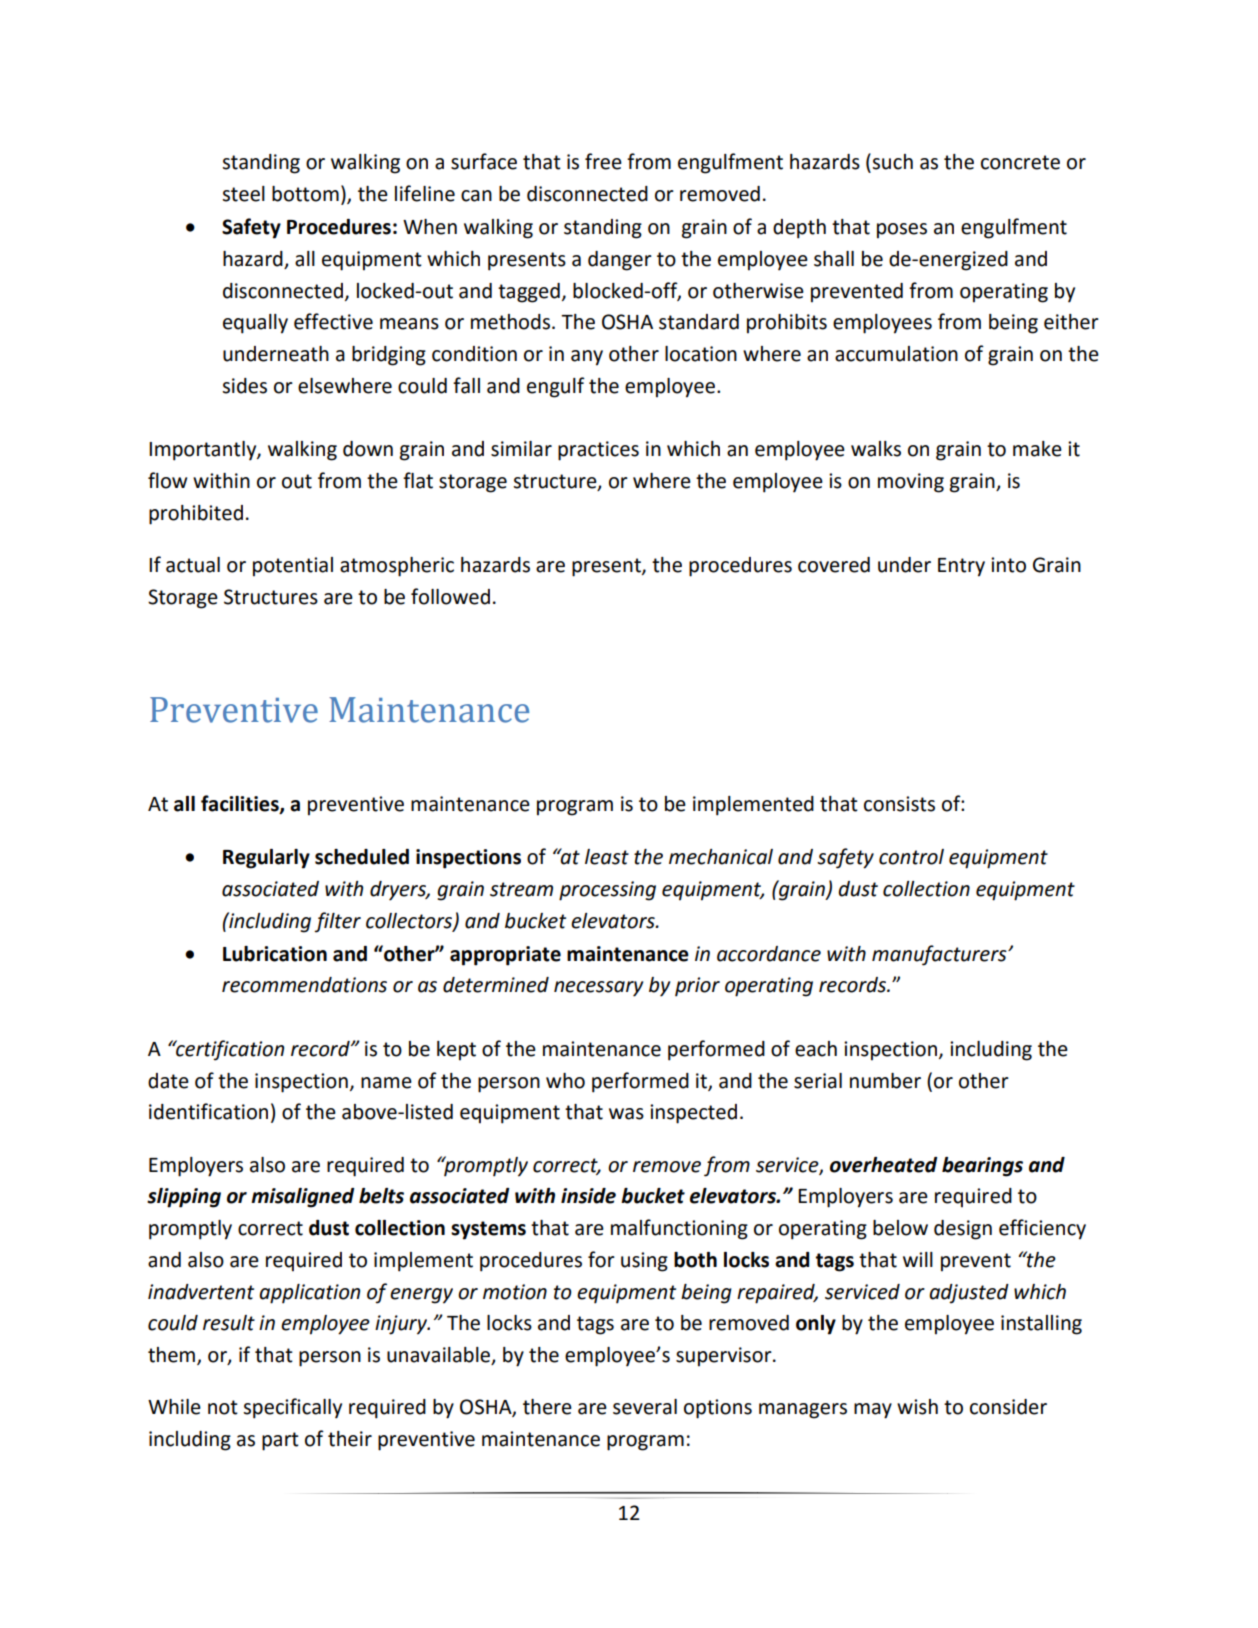 Image resolution: width=1258 pixels, height=1628 pixels. What do you see at coordinates (293, 567) in the screenshot?
I see `potential` at bounding box center [293, 567].
